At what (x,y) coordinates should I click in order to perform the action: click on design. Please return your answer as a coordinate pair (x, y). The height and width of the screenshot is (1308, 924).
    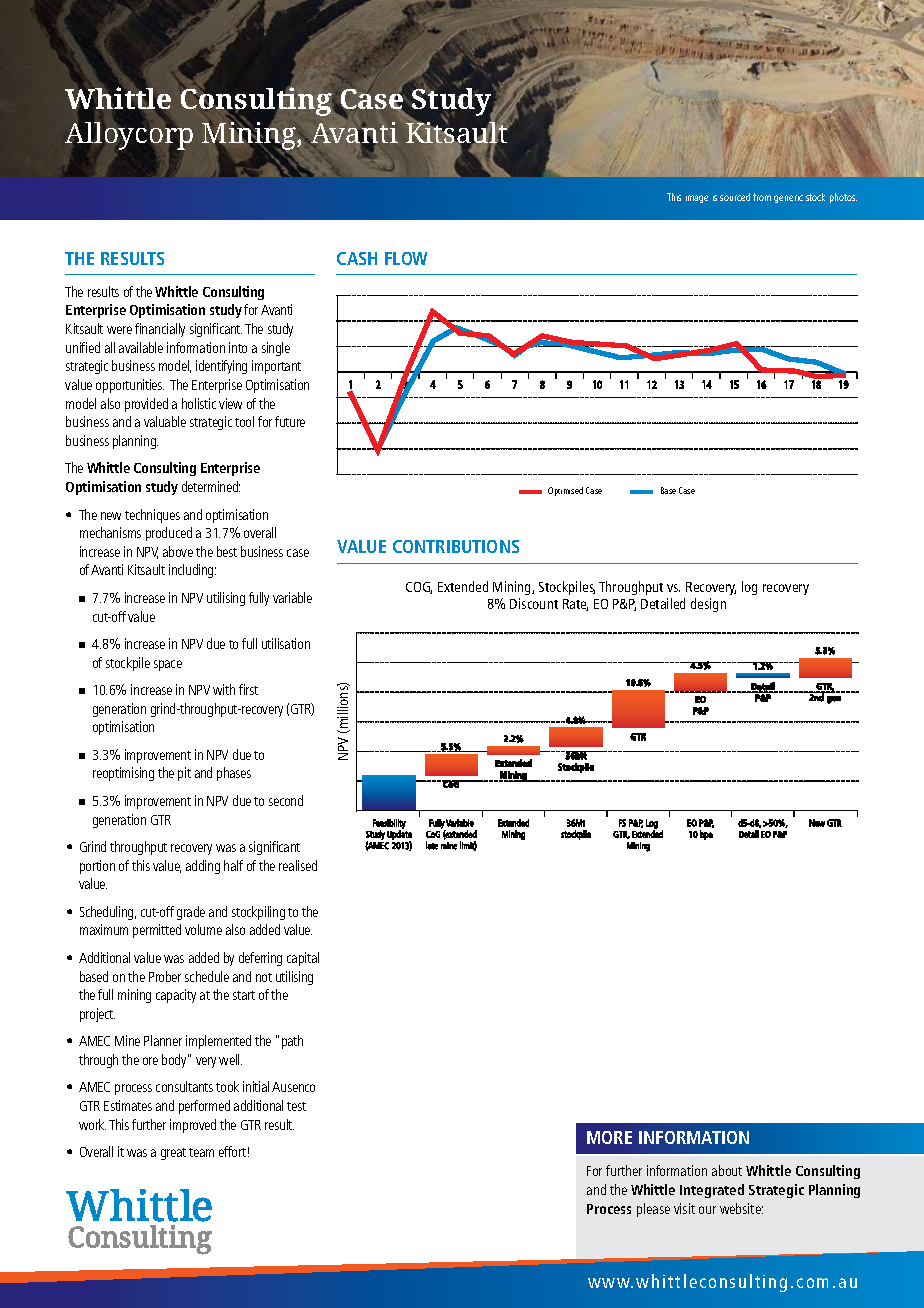
    Looking at the image, I should click on (708, 605).
